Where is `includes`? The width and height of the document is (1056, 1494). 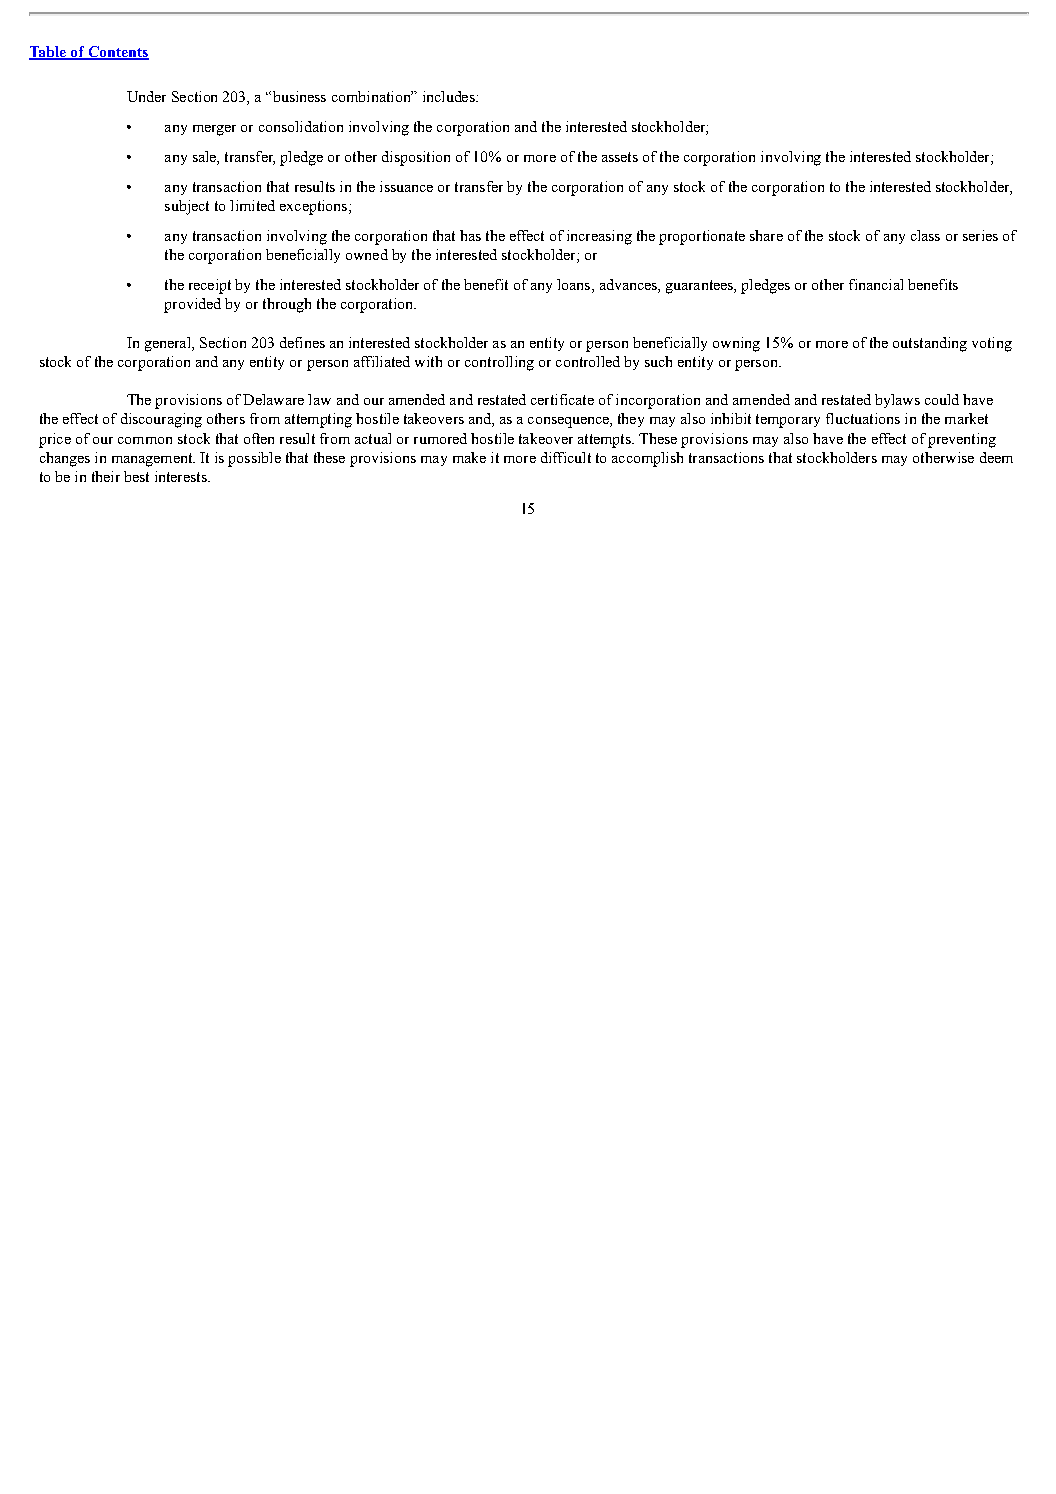
includes is located at coordinates (450, 96).
